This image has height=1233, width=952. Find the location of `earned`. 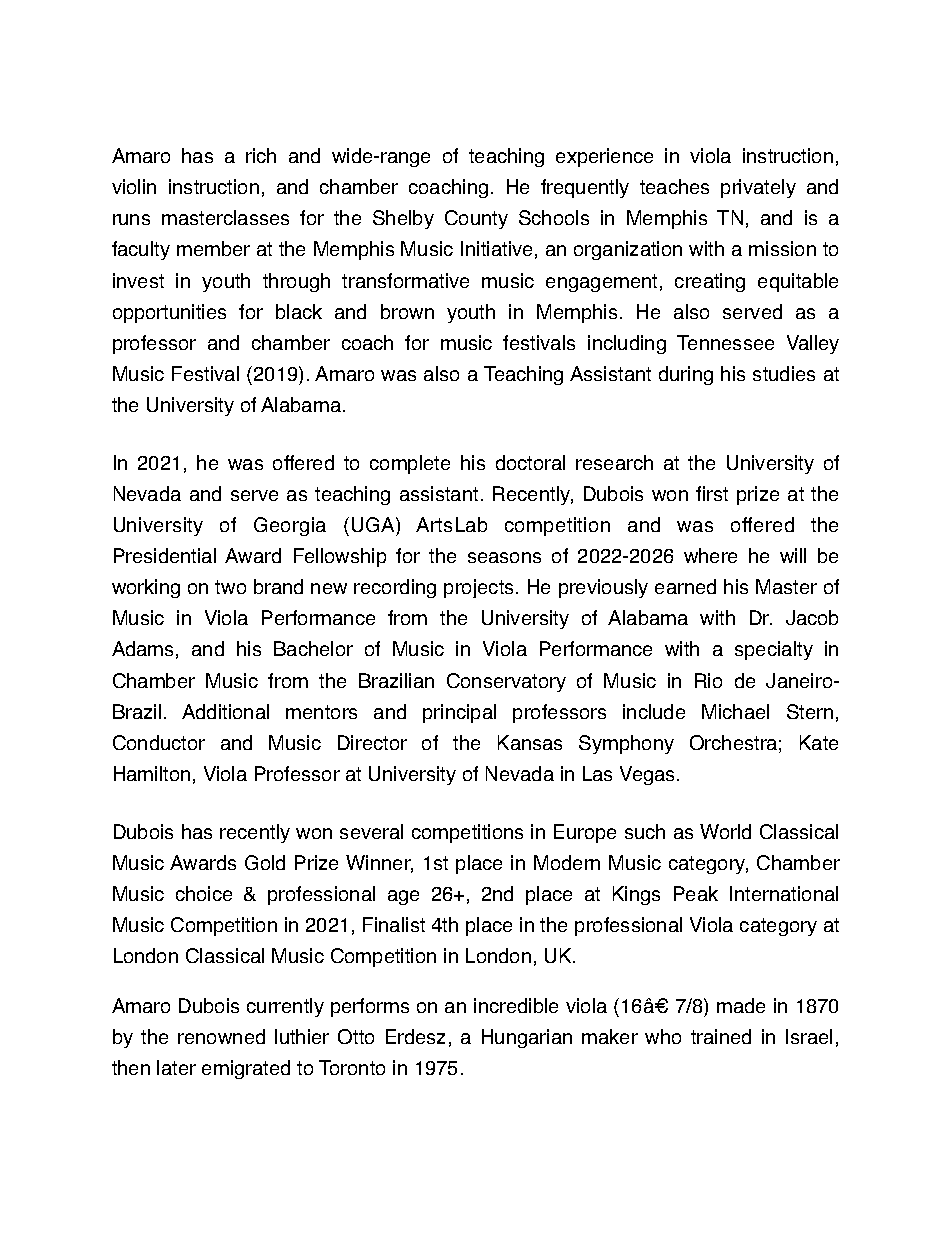

earned is located at coordinates (685, 586).
